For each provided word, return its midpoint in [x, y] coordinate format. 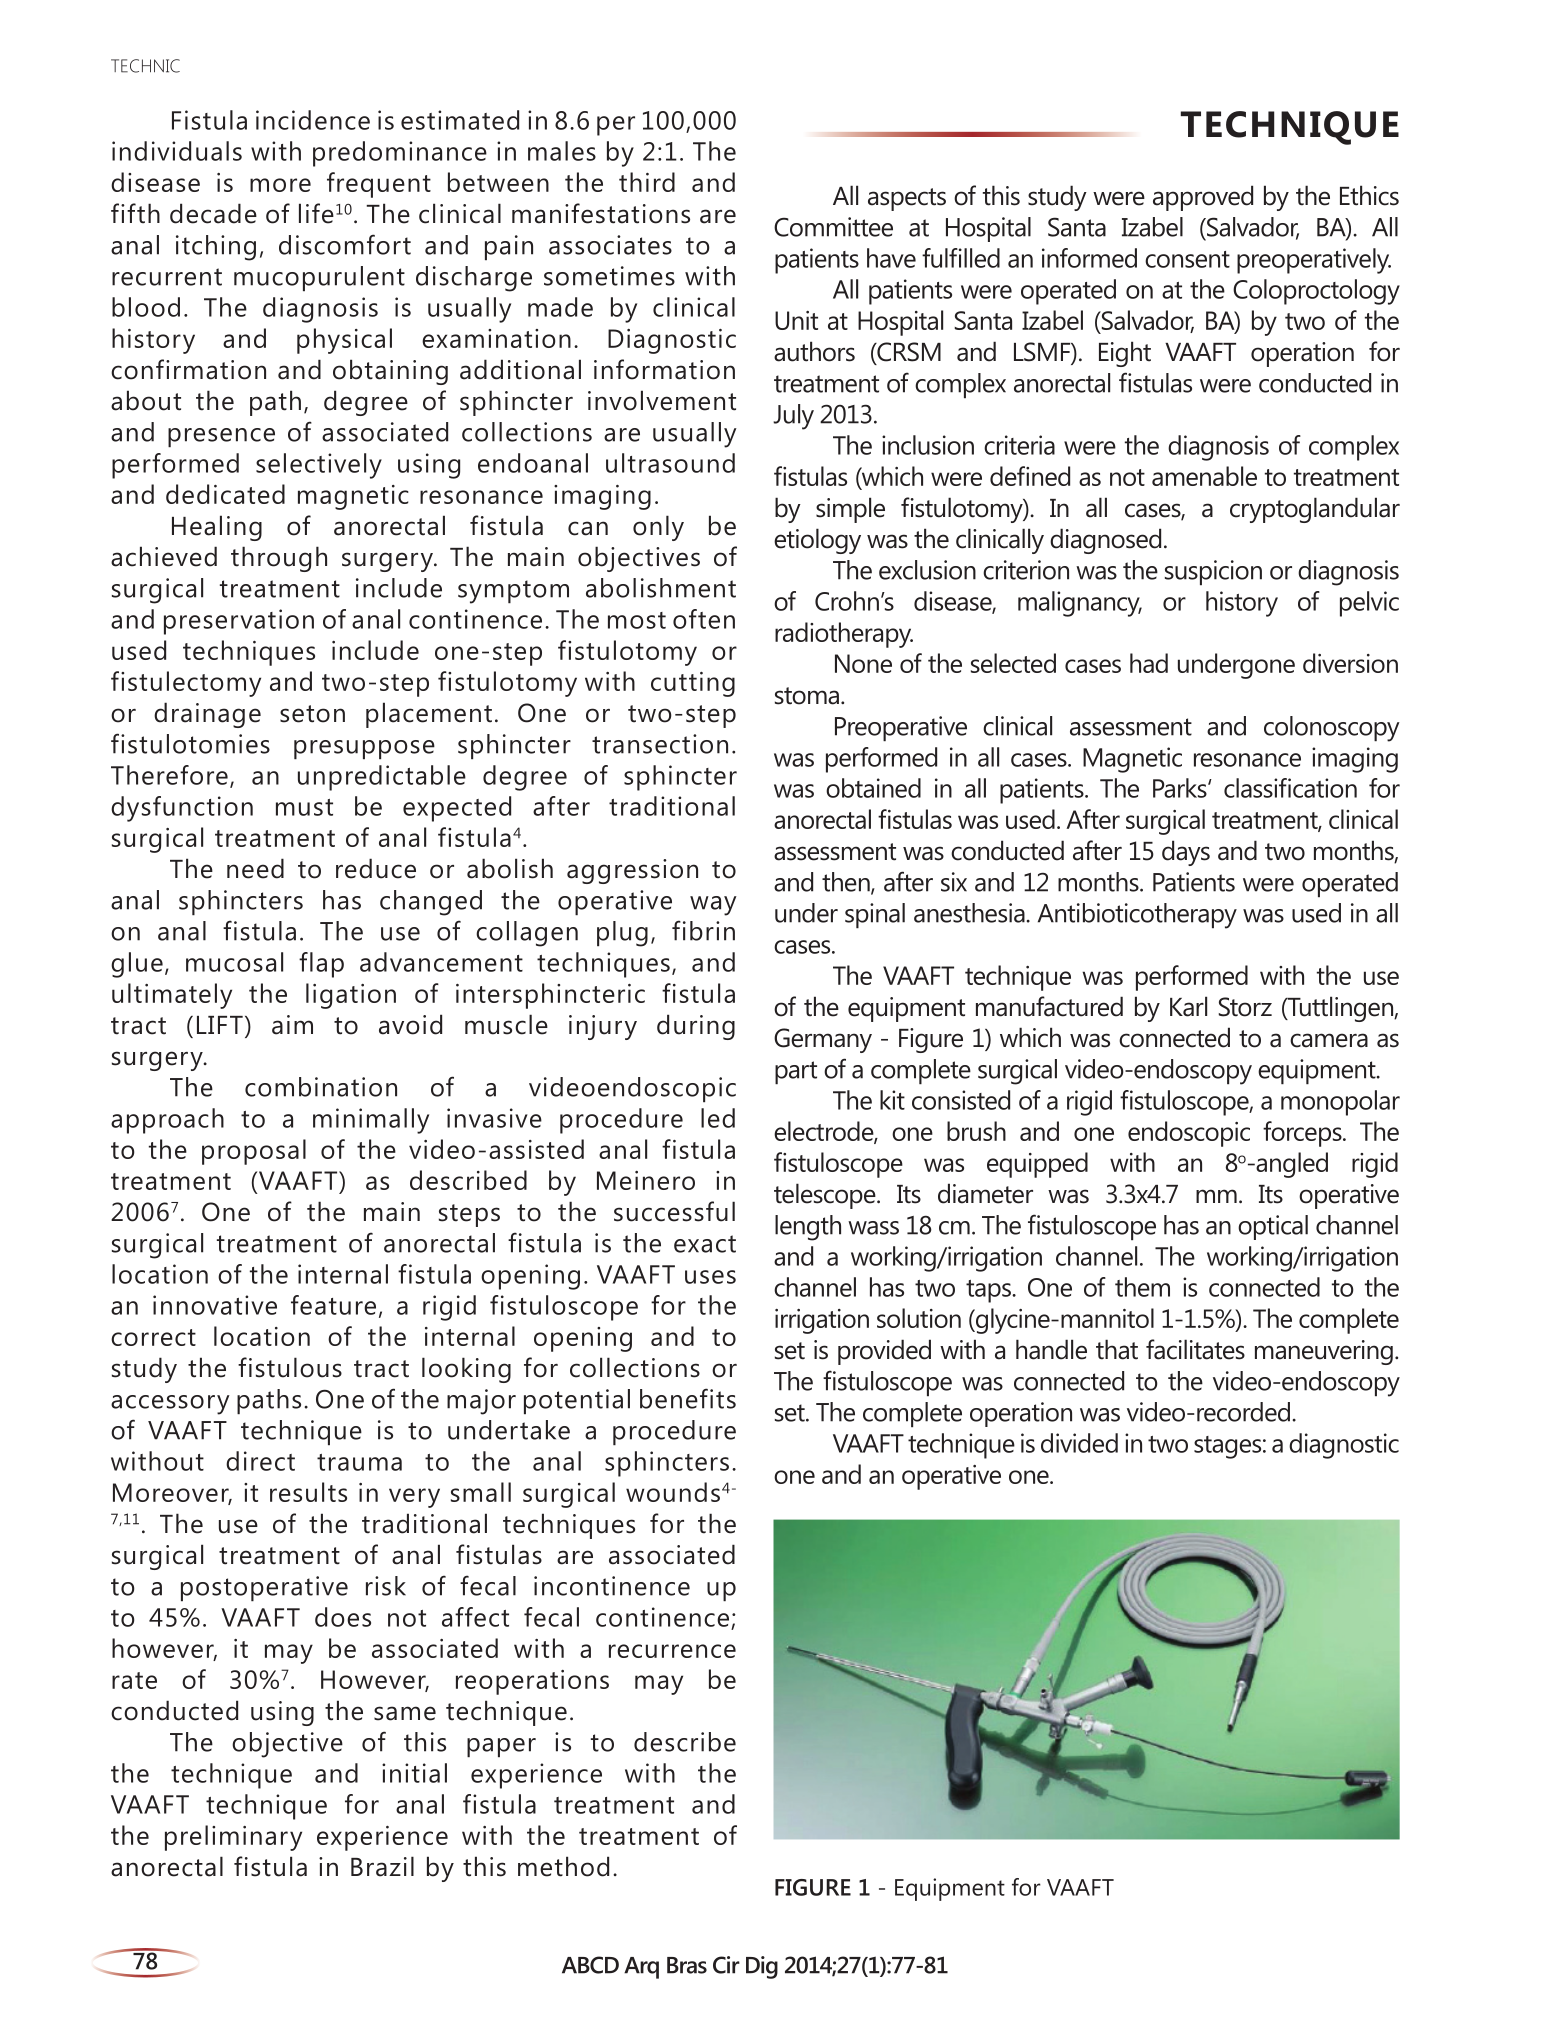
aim [292, 1025]
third [647, 182]
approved [1203, 198]
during [696, 1027]
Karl [1188, 1006]
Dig [762, 1967]
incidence [313, 120]
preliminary [233, 1838]
